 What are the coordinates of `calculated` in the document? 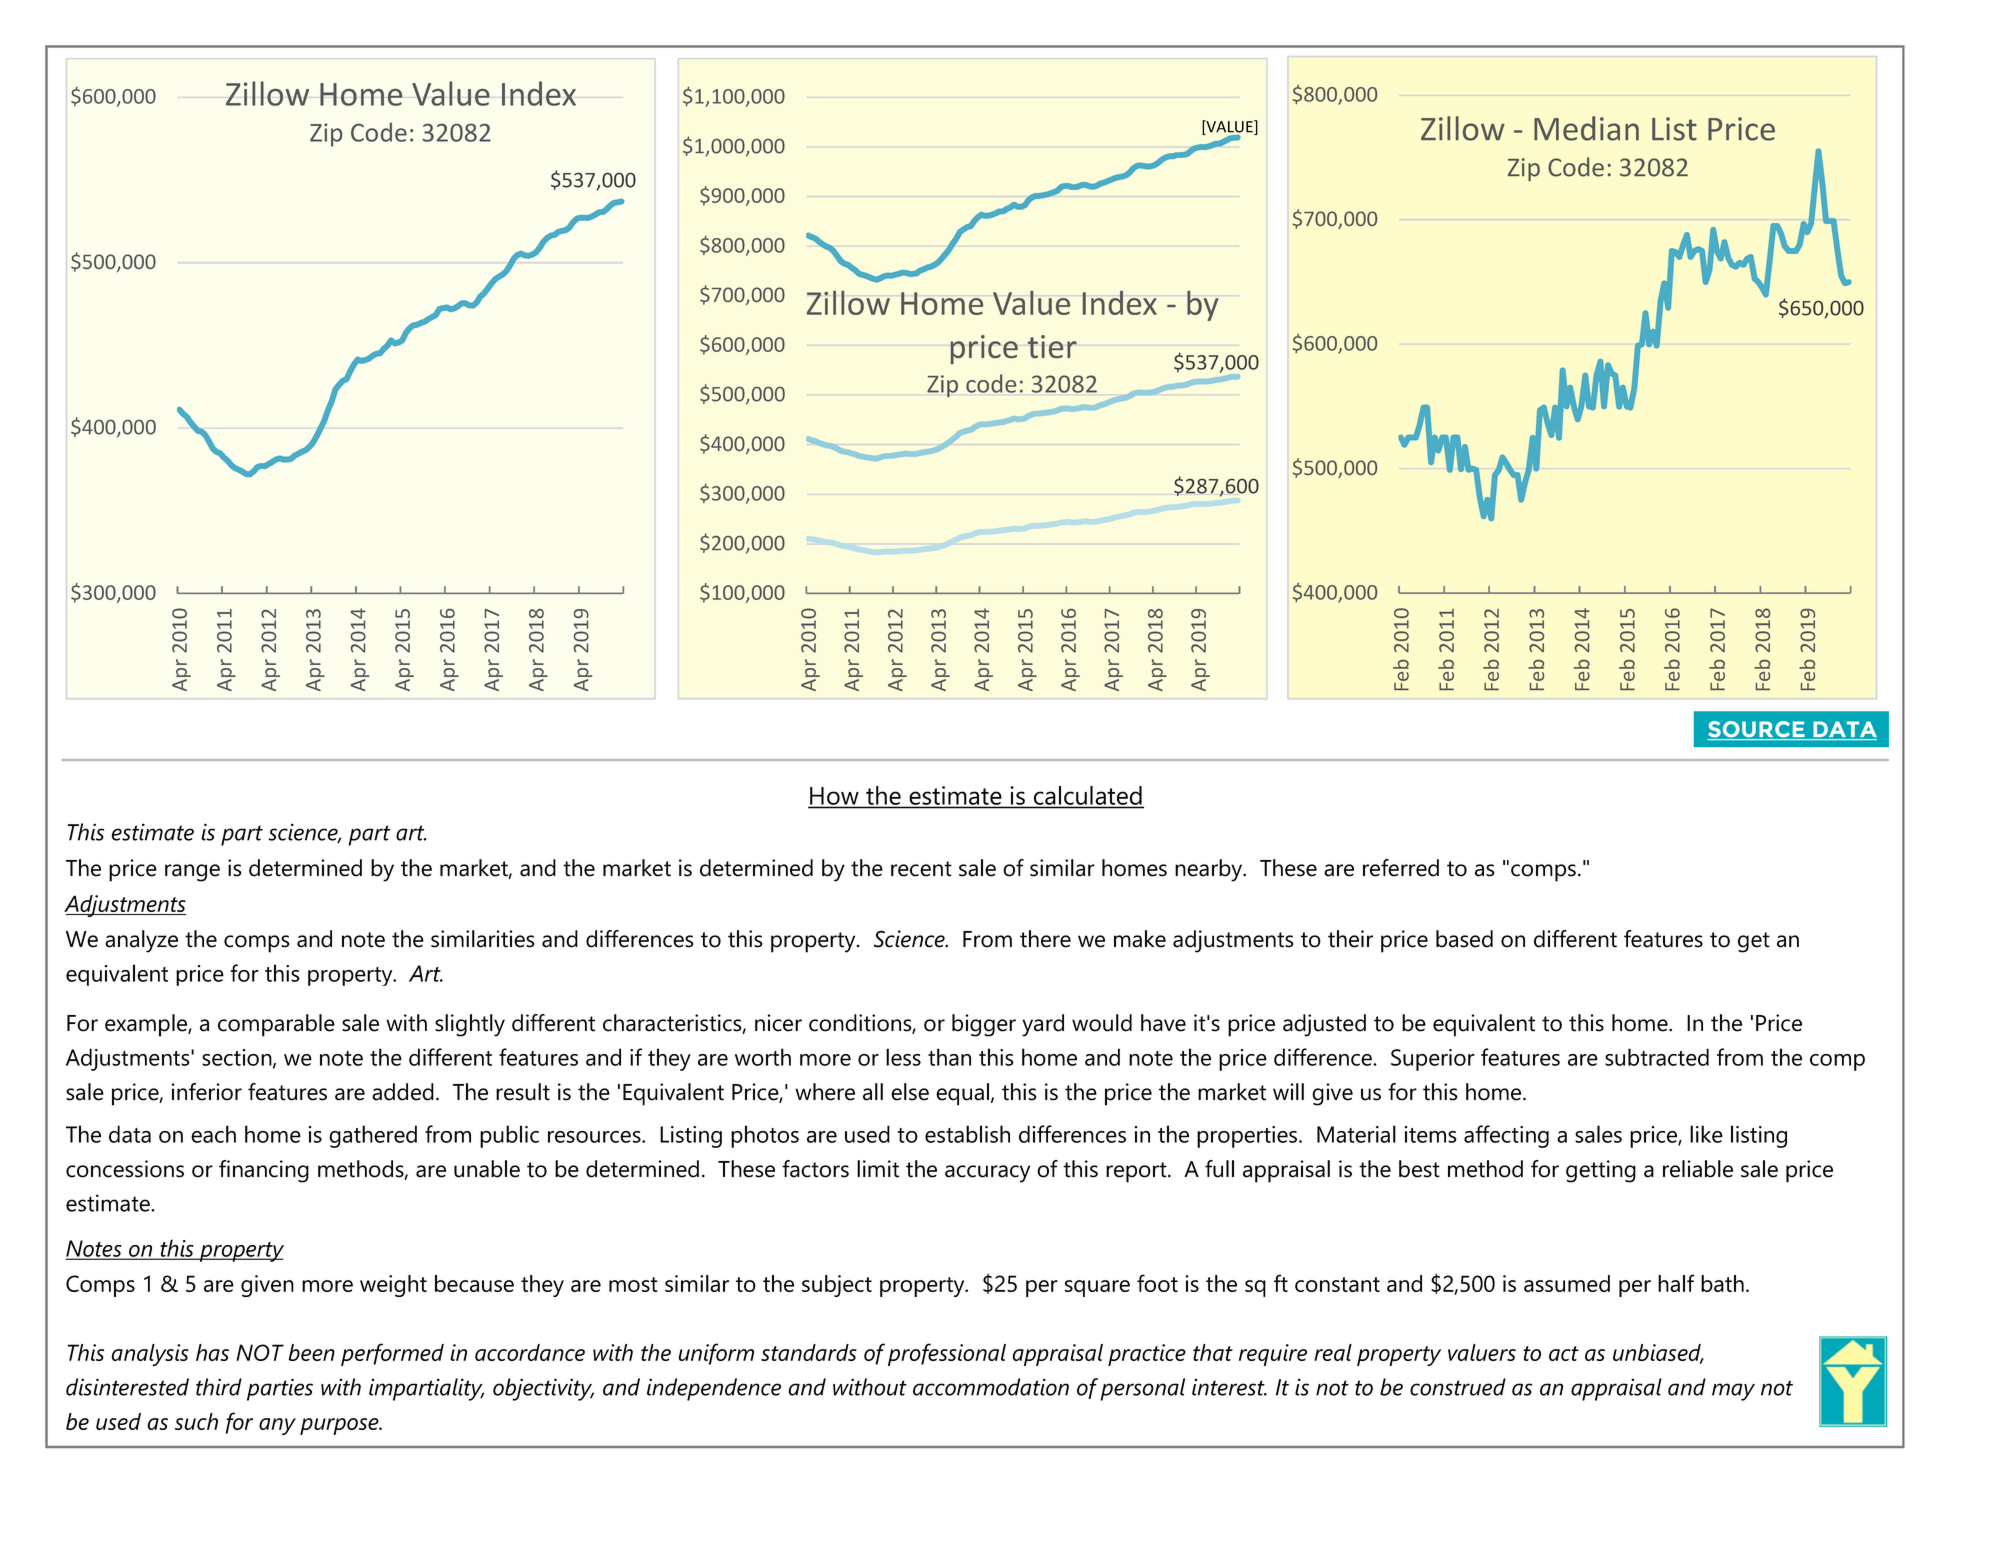 It's located at (1088, 795).
